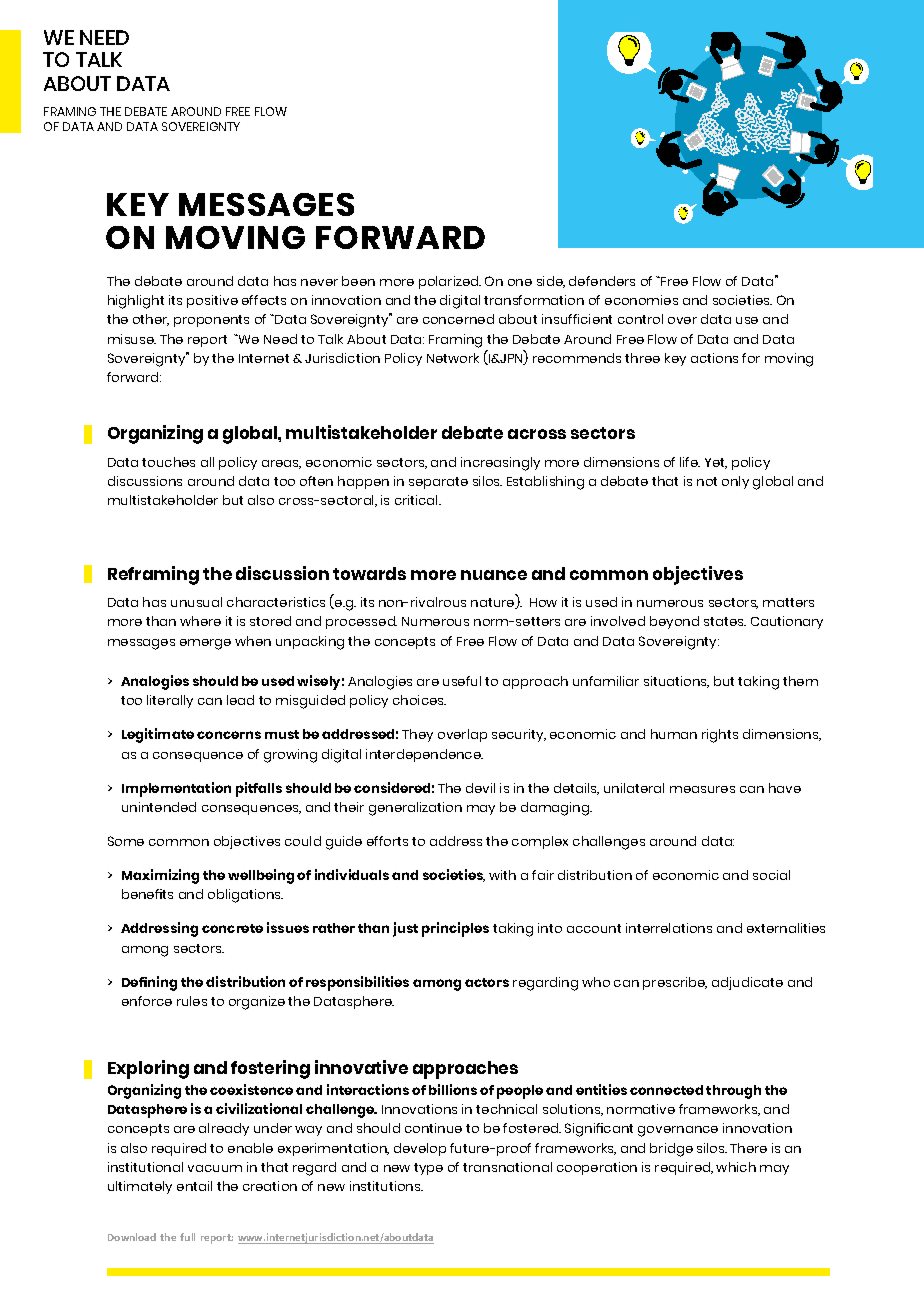 The height and width of the page is (1308, 924). What do you see at coordinates (424, 755) in the page?
I see `interdependence` at bounding box center [424, 755].
